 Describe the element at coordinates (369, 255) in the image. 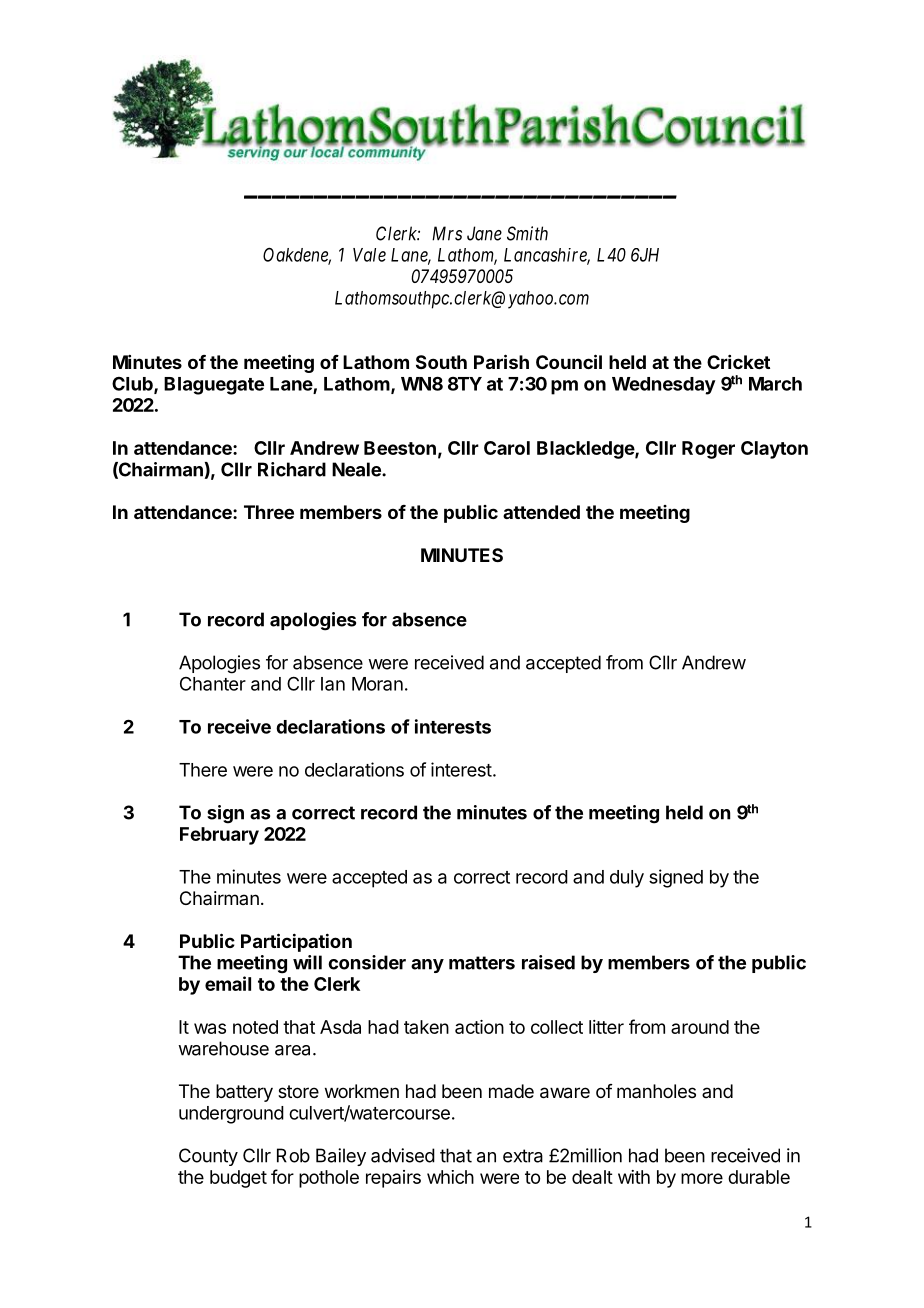

I see `Vale` at that location.
